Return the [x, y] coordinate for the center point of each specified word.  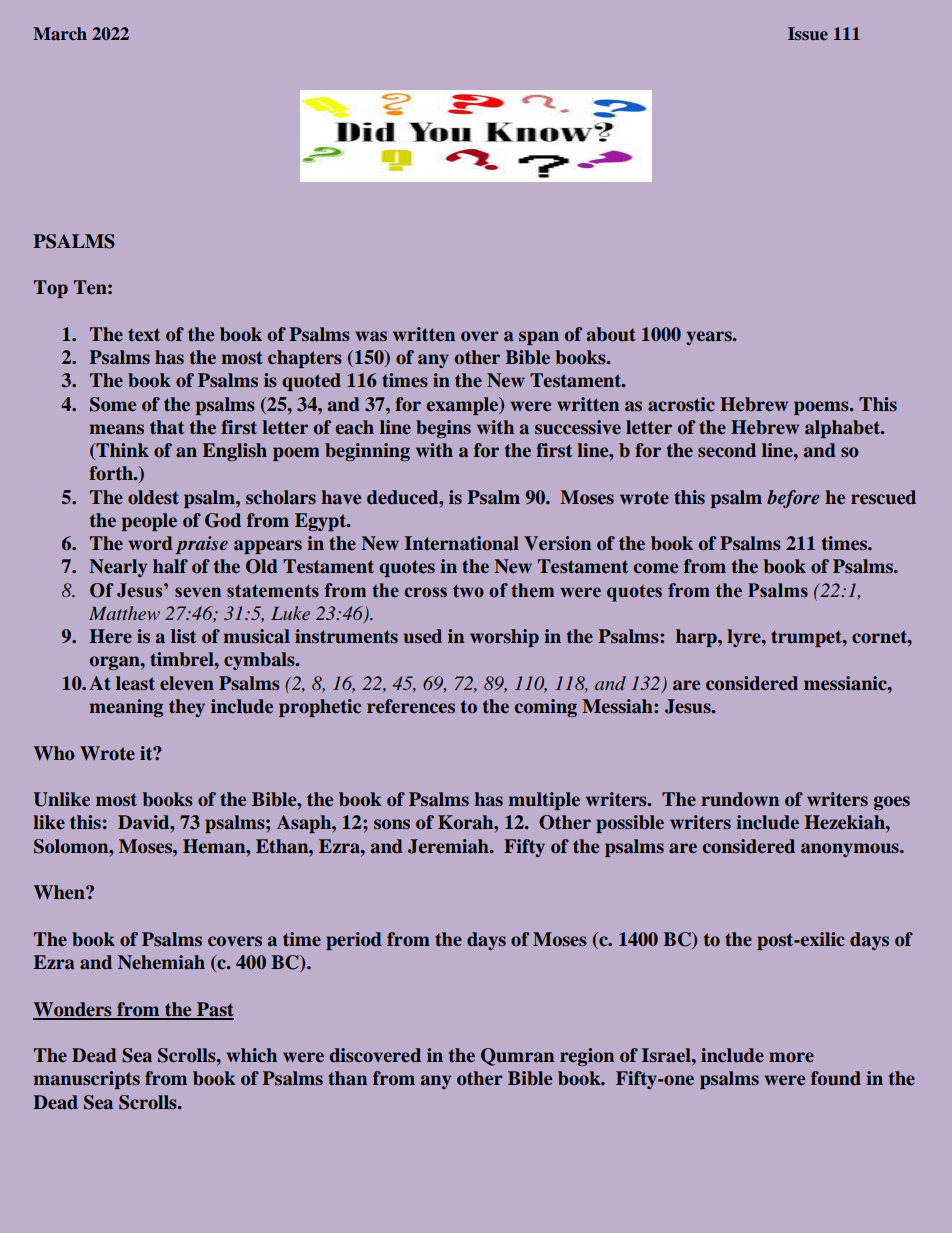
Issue [808, 33]
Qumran [517, 1057]
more [791, 1057]
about [611, 334]
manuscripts [86, 1080]
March [60, 33]
